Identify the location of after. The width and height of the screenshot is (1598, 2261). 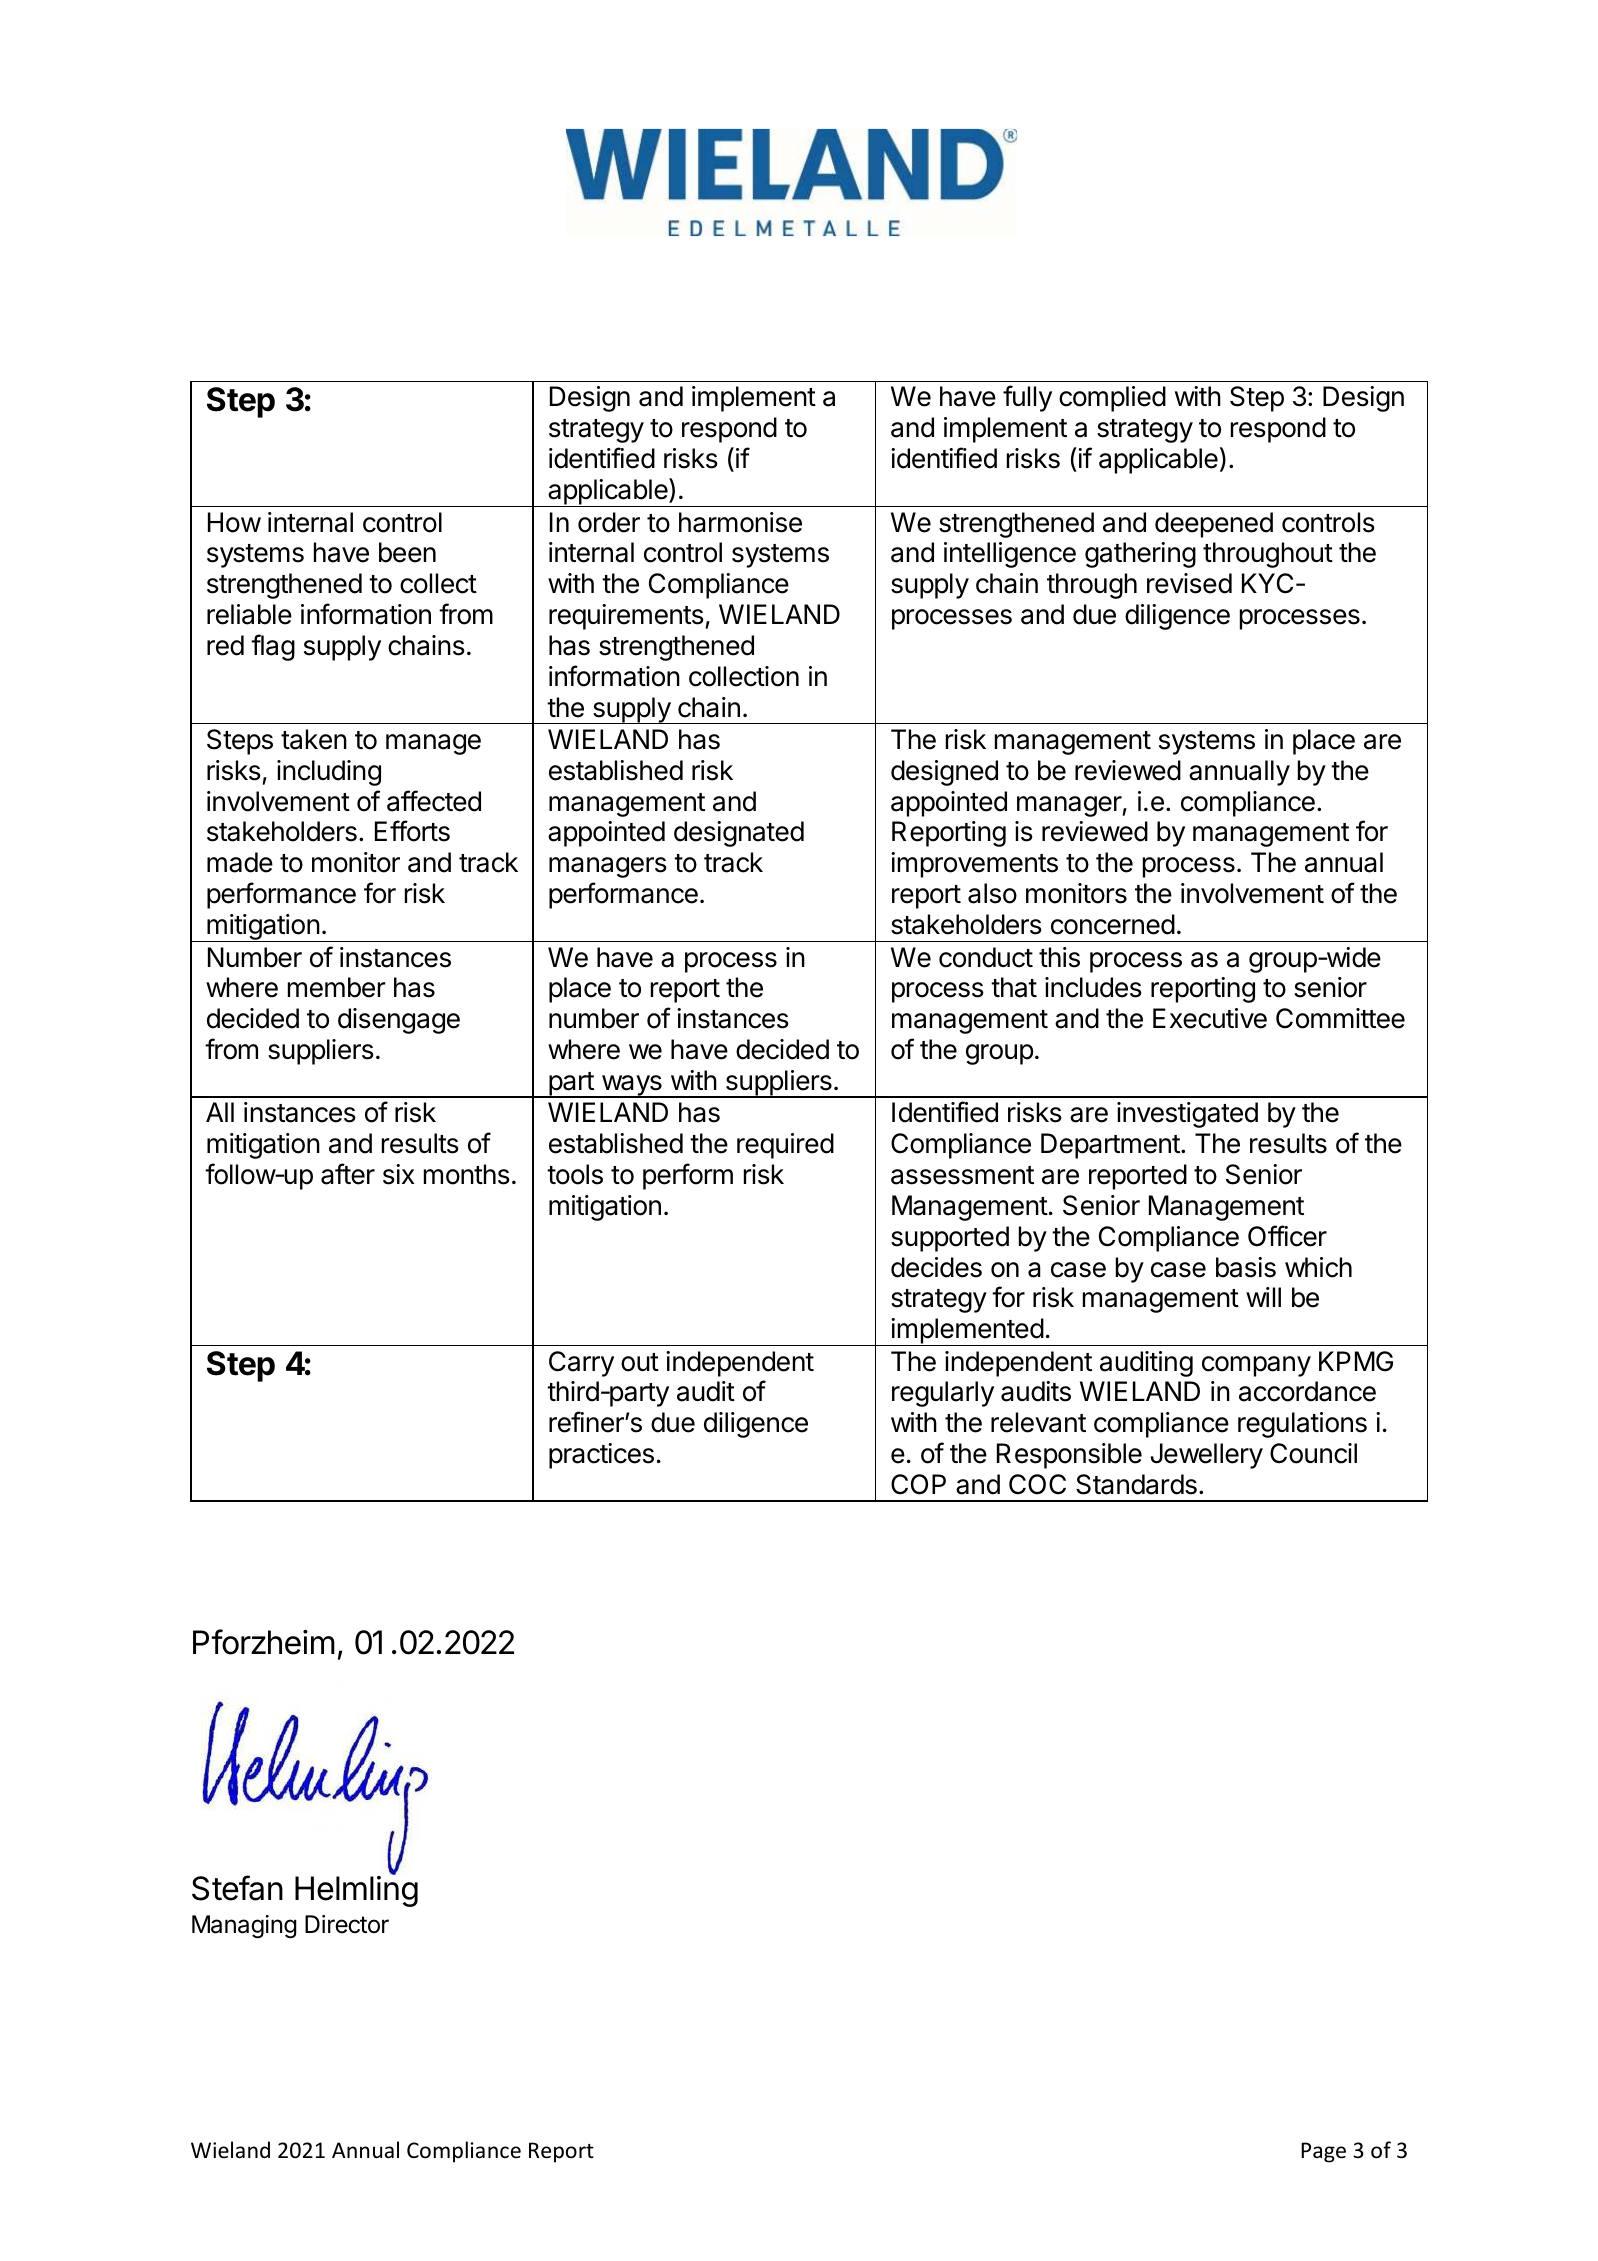
(348, 1174).
